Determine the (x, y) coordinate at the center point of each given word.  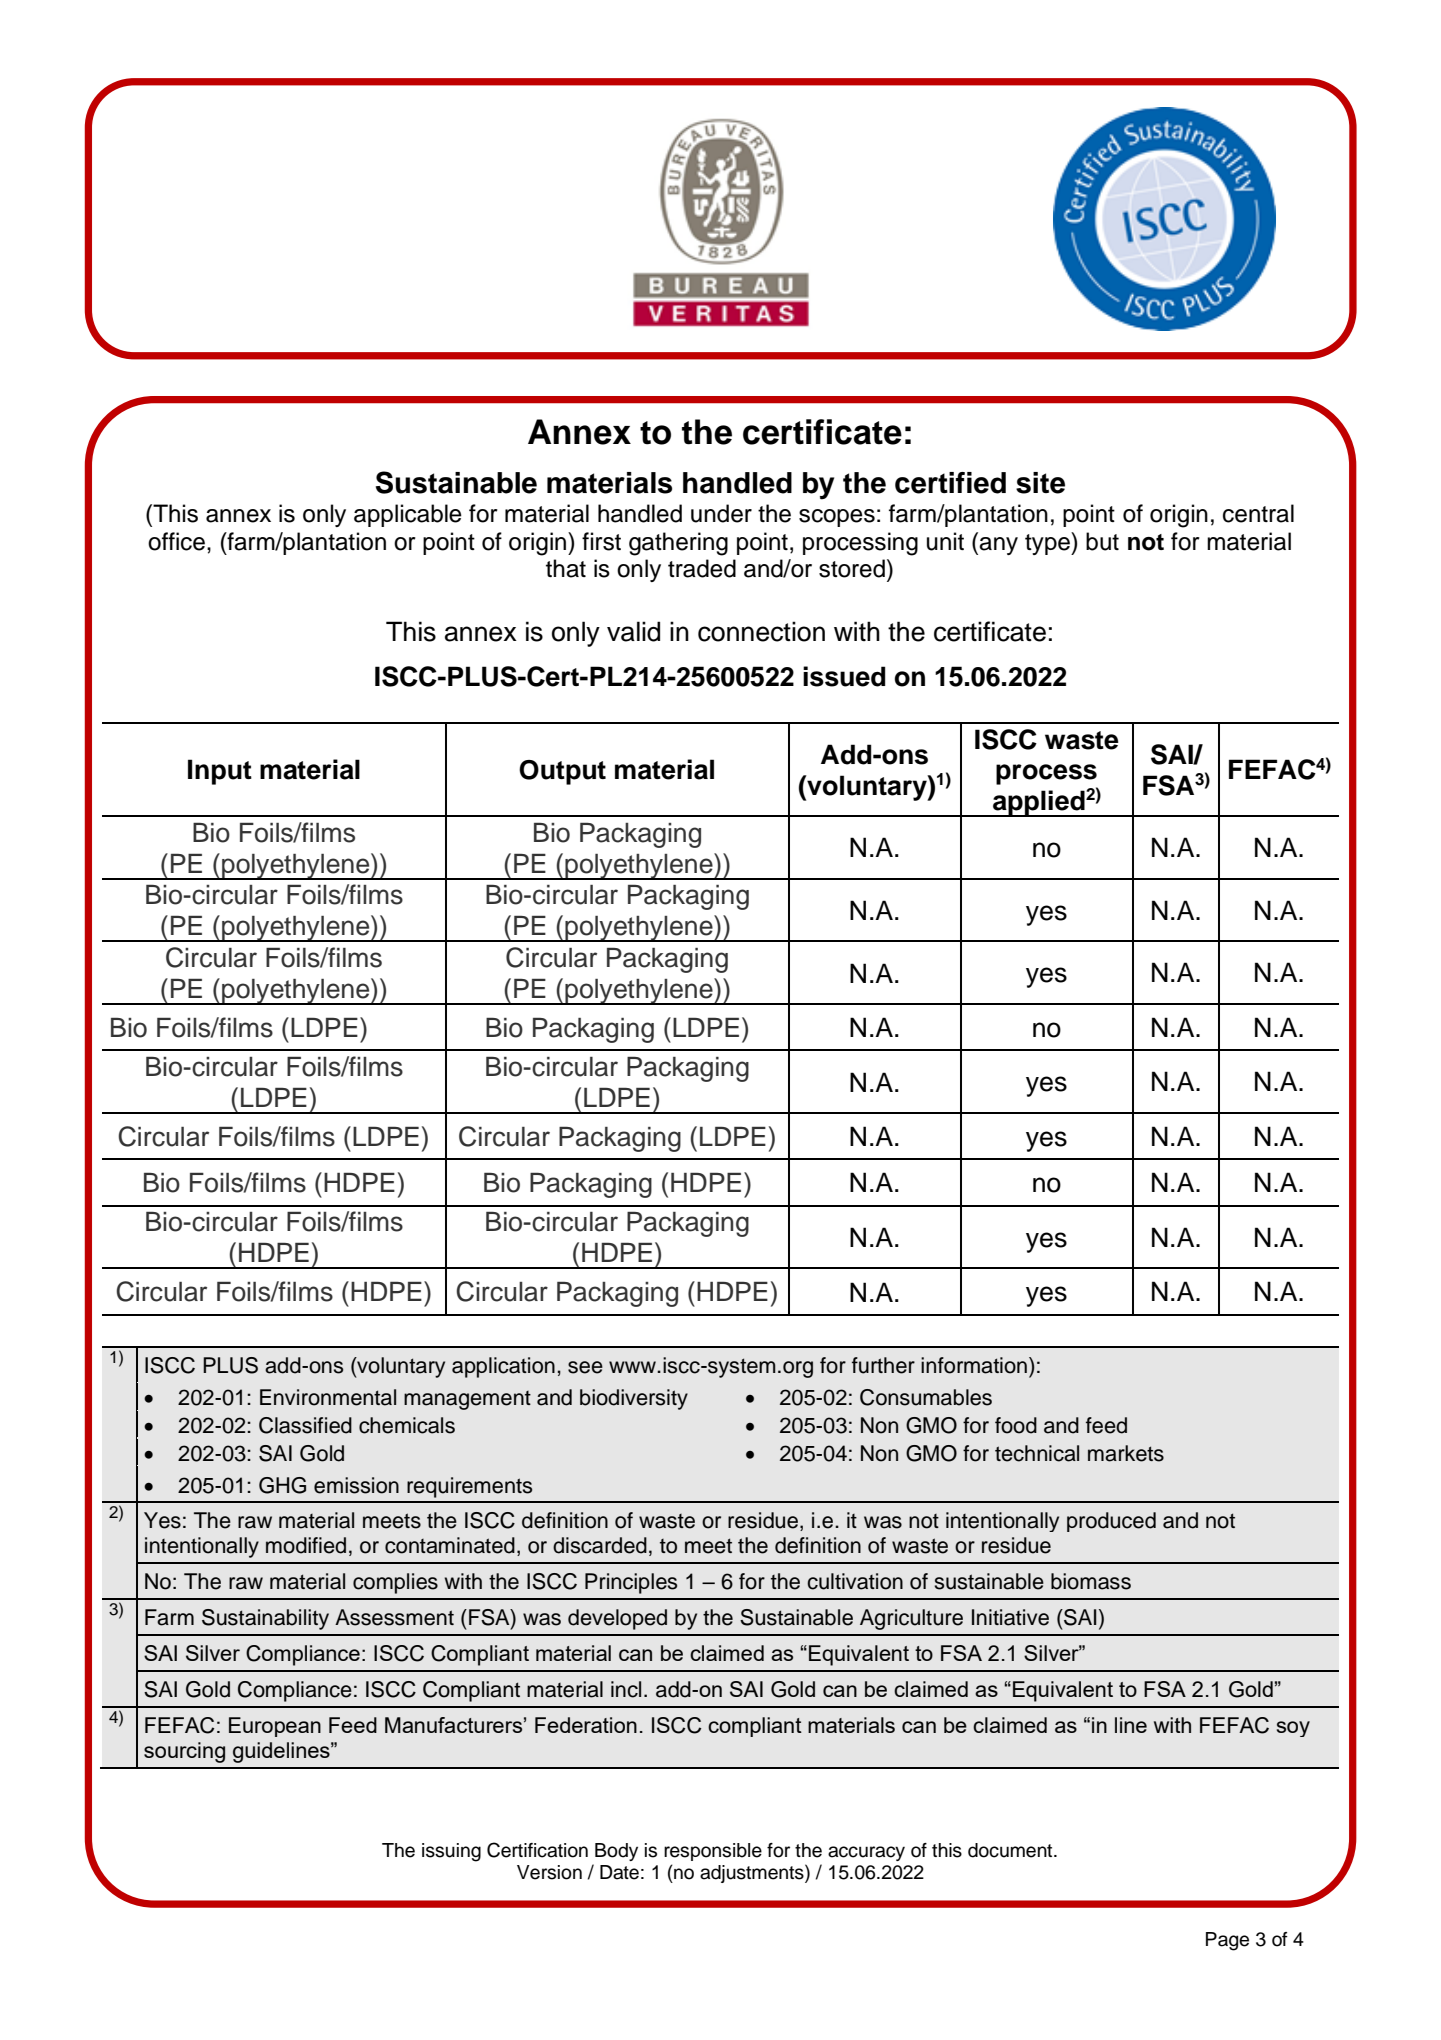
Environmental (328, 1397)
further (883, 1365)
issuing (451, 1852)
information (974, 1365)
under (721, 513)
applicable (408, 515)
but (1102, 541)
